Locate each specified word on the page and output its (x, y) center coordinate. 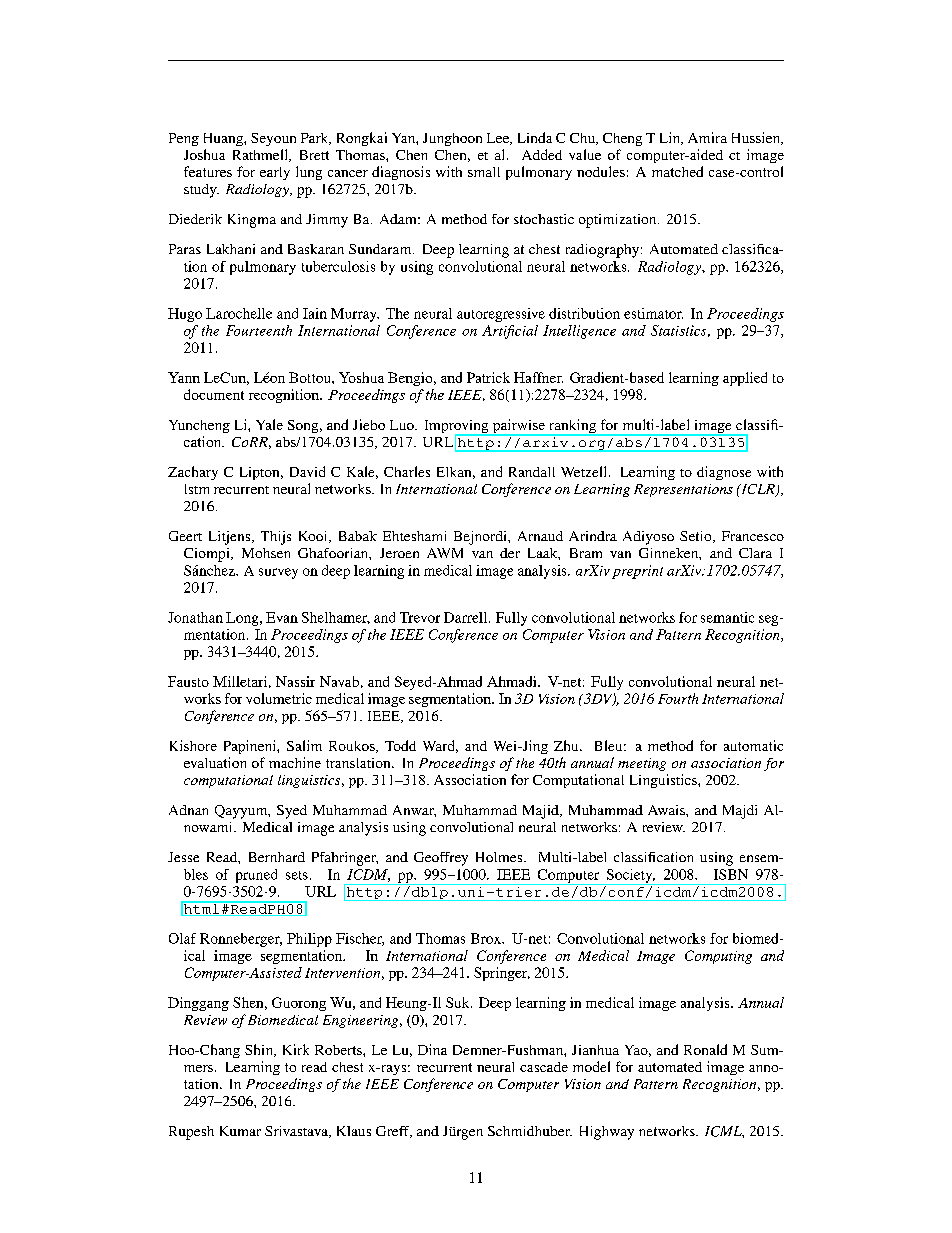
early (275, 173)
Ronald (705, 1049)
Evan (282, 617)
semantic (727, 617)
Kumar (240, 1131)
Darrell (467, 617)
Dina (432, 1049)
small (484, 172)
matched (677, 171)
